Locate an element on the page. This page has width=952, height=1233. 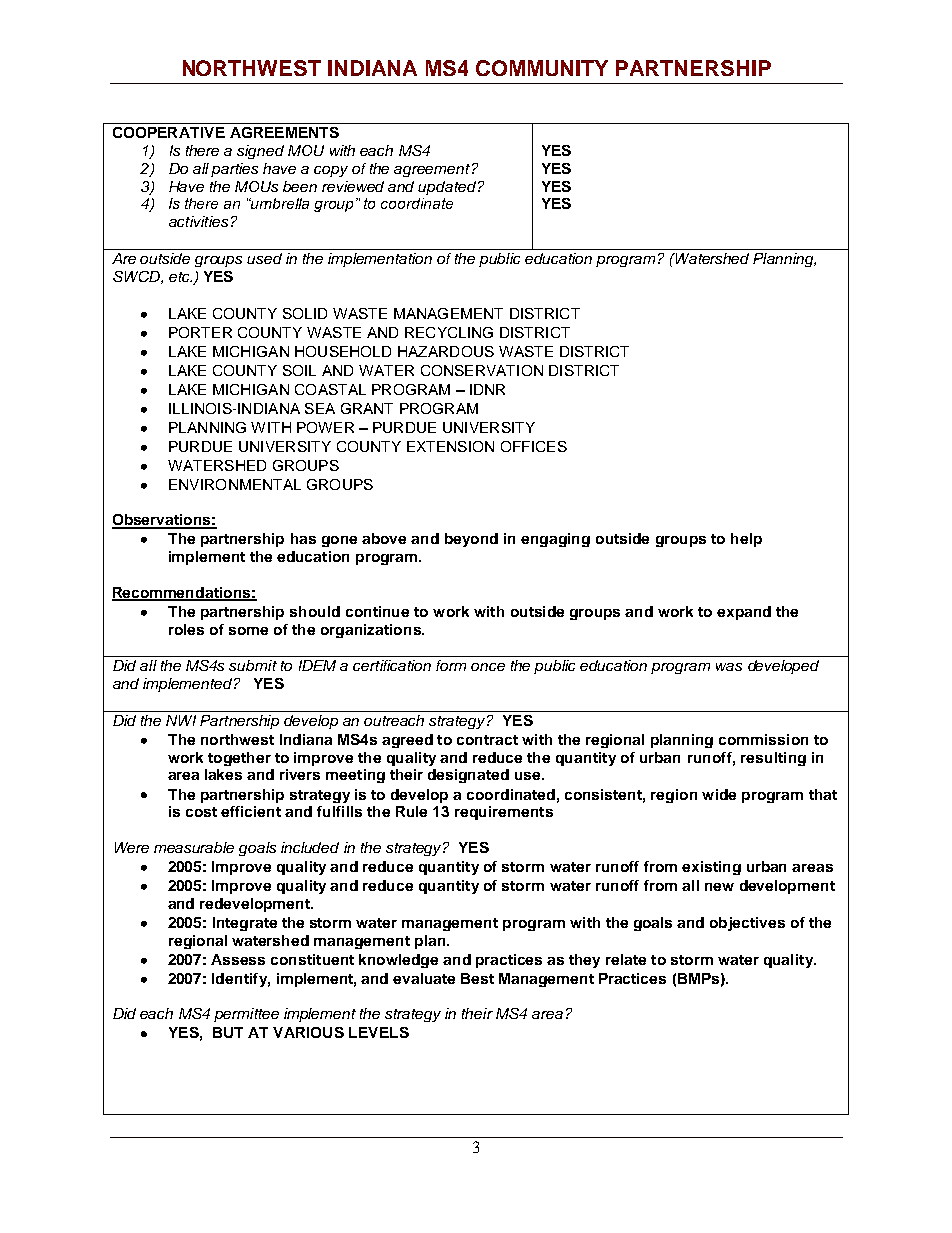
commission is located at coordinates (763, 739).
